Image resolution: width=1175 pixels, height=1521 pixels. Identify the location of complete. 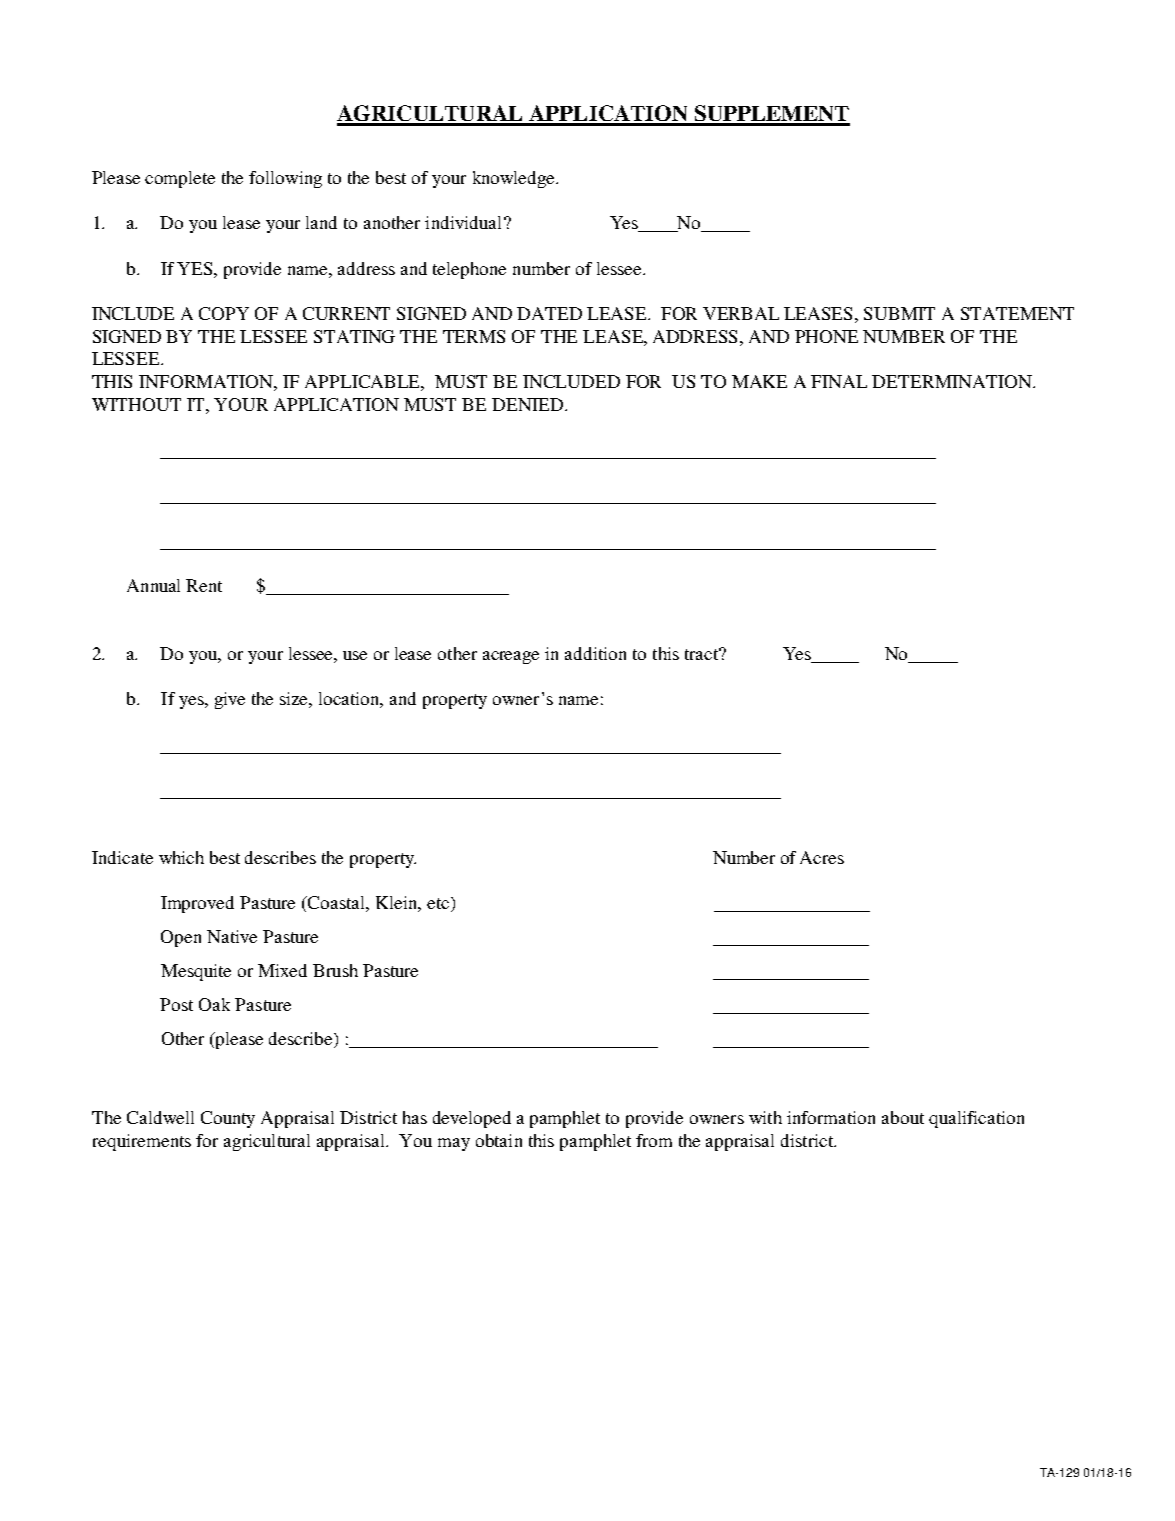
(180, 179).
